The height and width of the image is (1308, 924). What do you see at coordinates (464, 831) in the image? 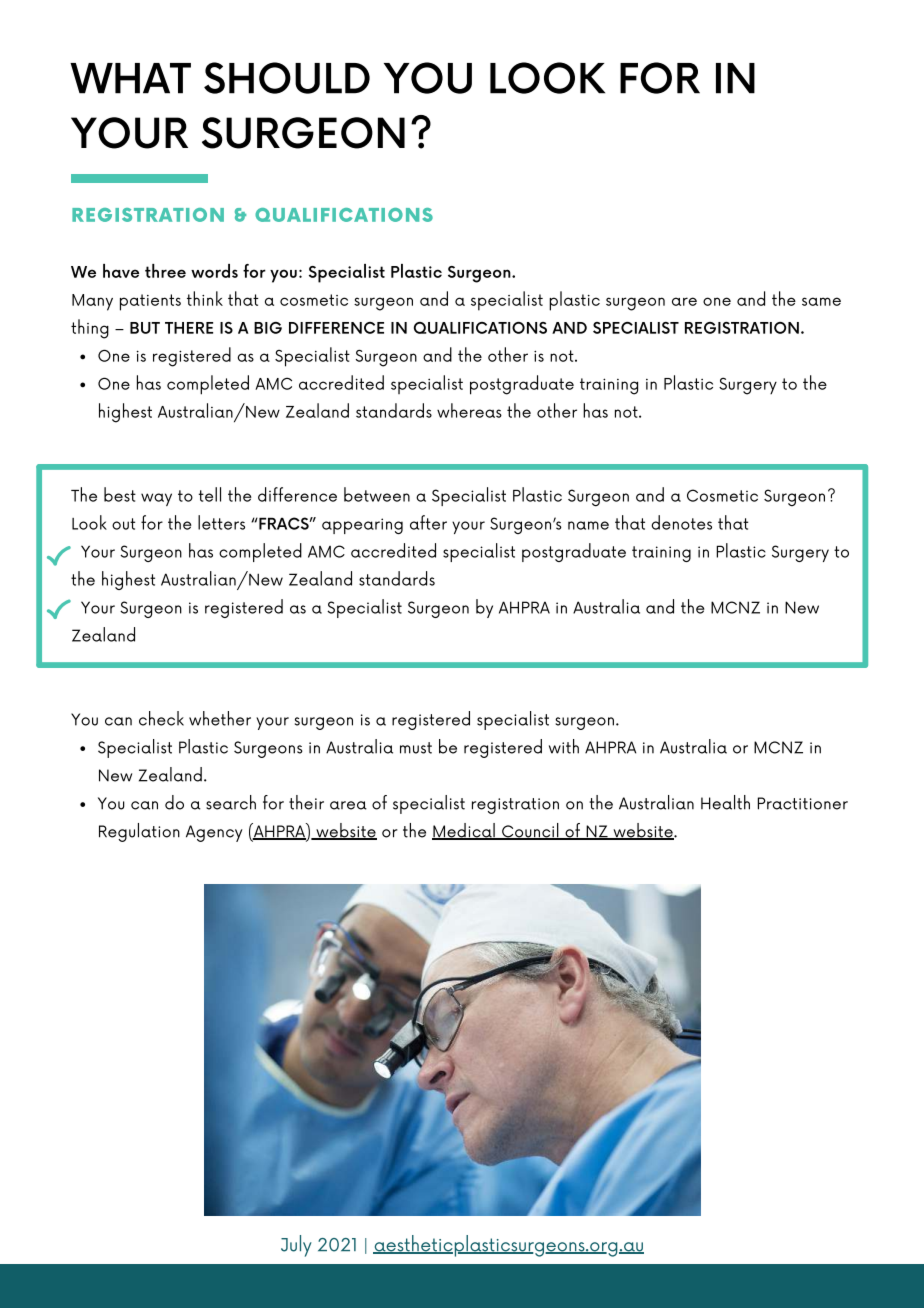
I see `Medical` at bounding box center [464, 831].
